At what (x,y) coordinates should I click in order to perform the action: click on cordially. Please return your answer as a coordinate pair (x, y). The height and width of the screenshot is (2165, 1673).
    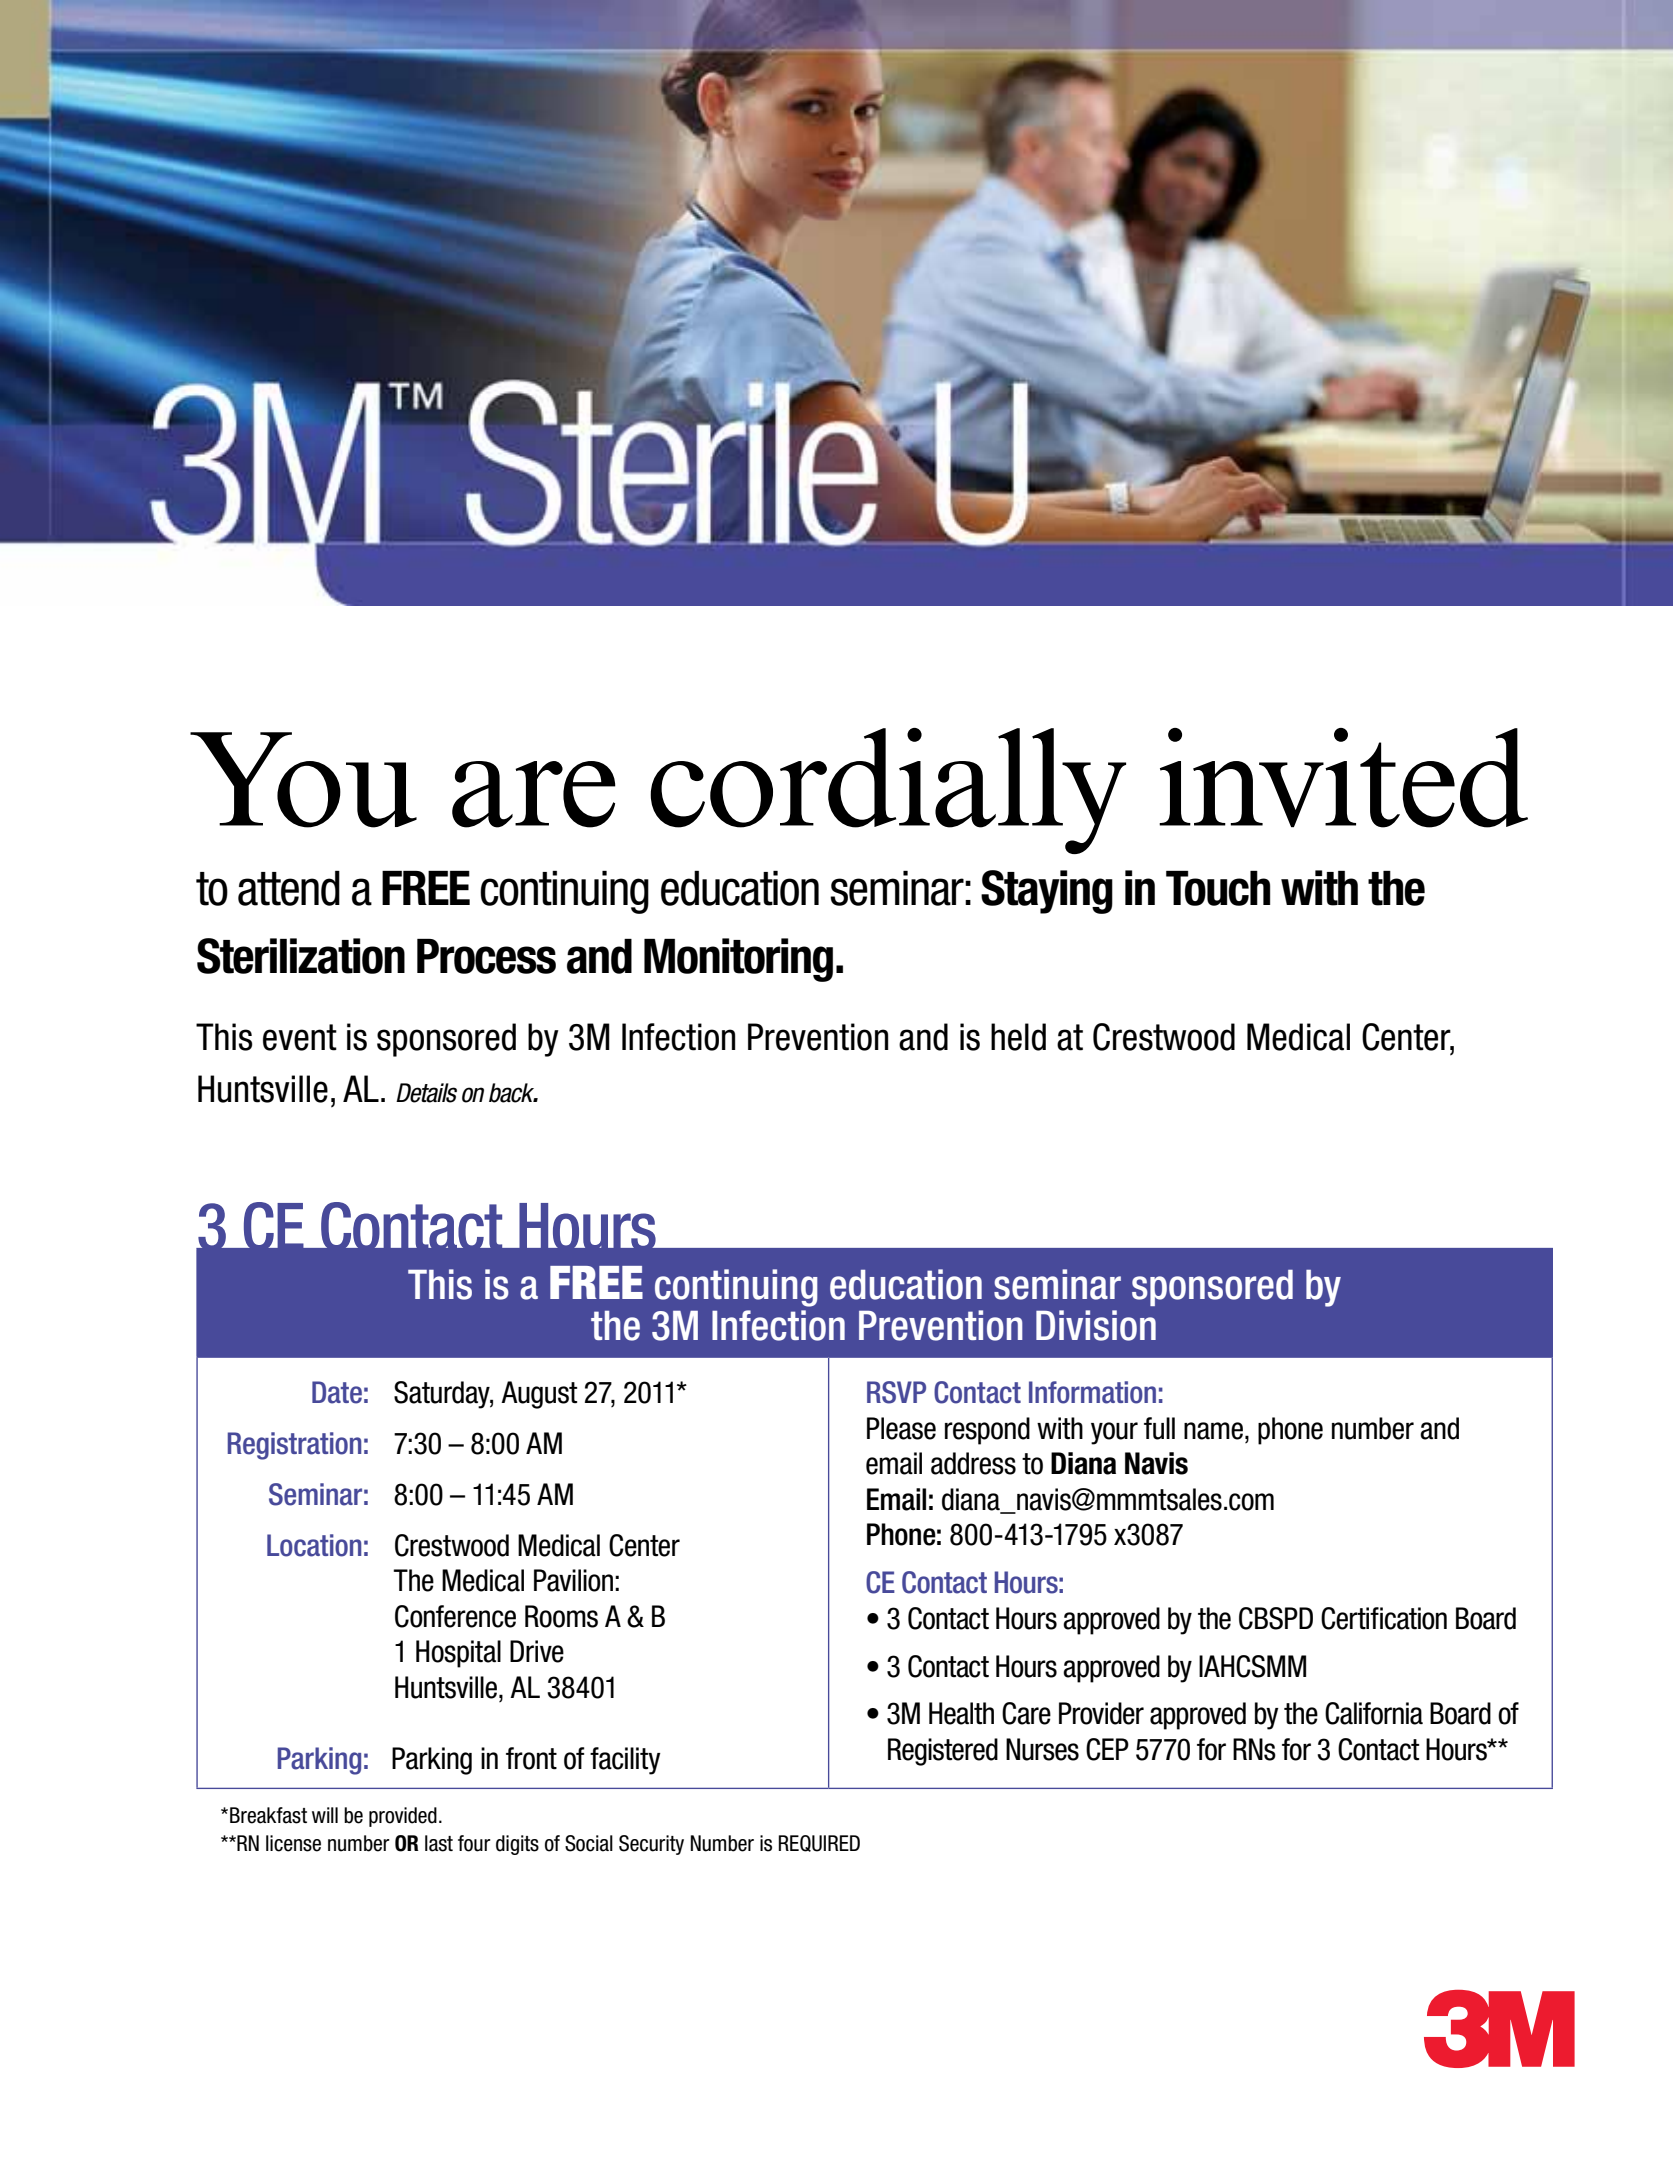
    Looking at the image, I should click on (888, 791).
